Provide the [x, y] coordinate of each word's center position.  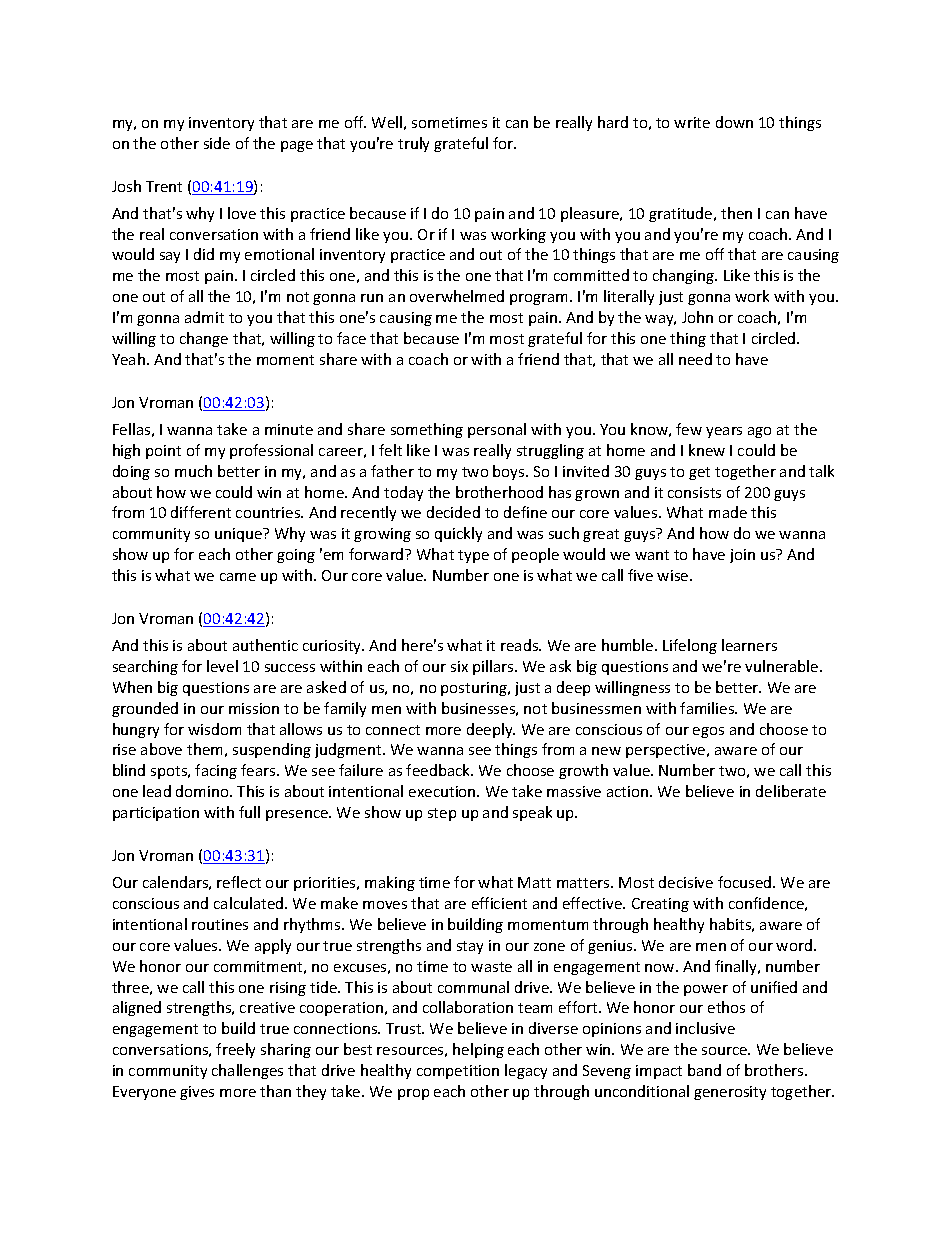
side [217, 143]
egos [708, 732]
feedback [439, 770]
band [704, 1070]
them [204, 749]
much [193, 471]
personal [497, 430]
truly [413, 144]
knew [707, 450]
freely [235, 1050]
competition [458, 1072]
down [734, 122]
